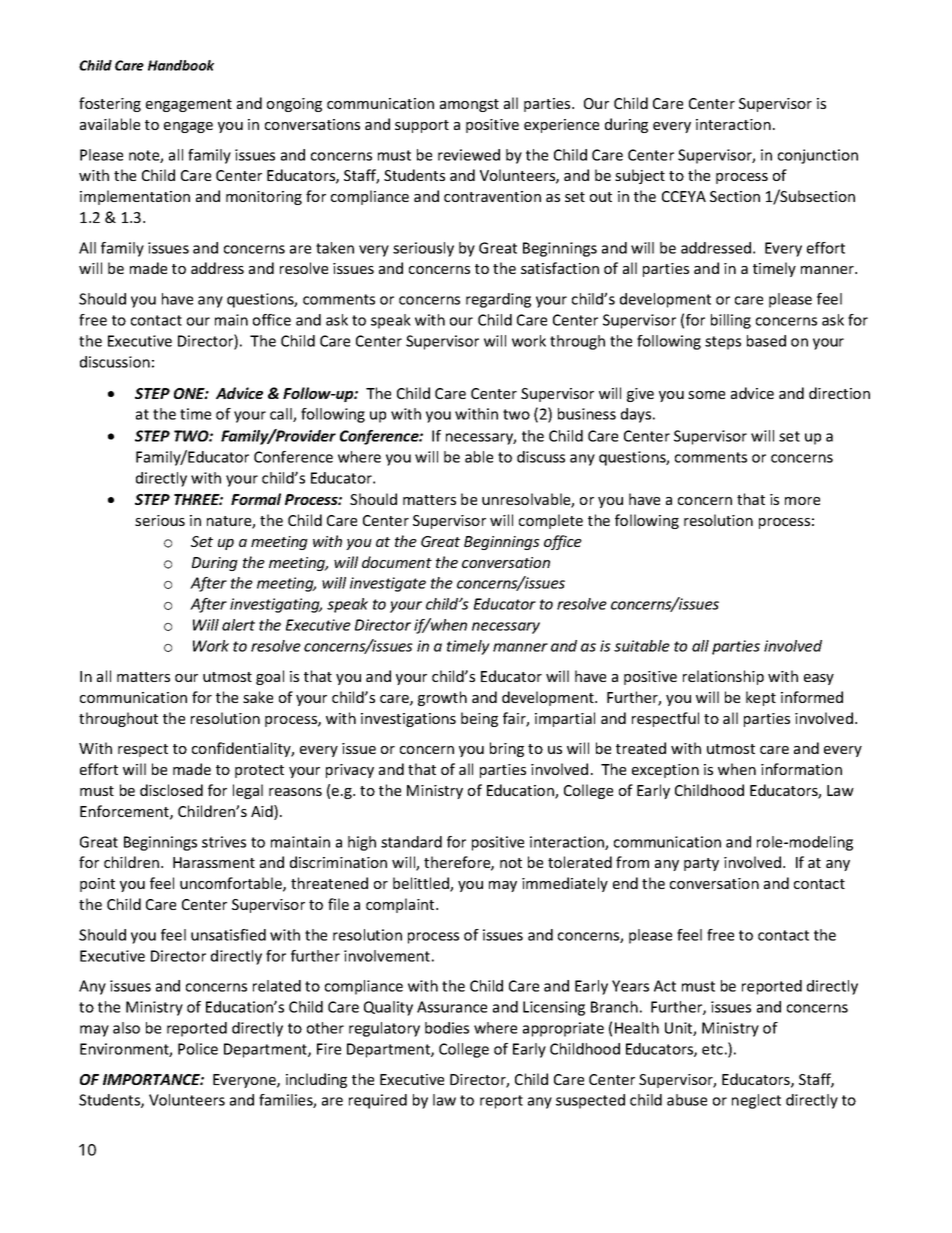 This page has height=1233, width=952. Describe the element at coordinates (198, 1049) in the page. I see `Police` at that location.
